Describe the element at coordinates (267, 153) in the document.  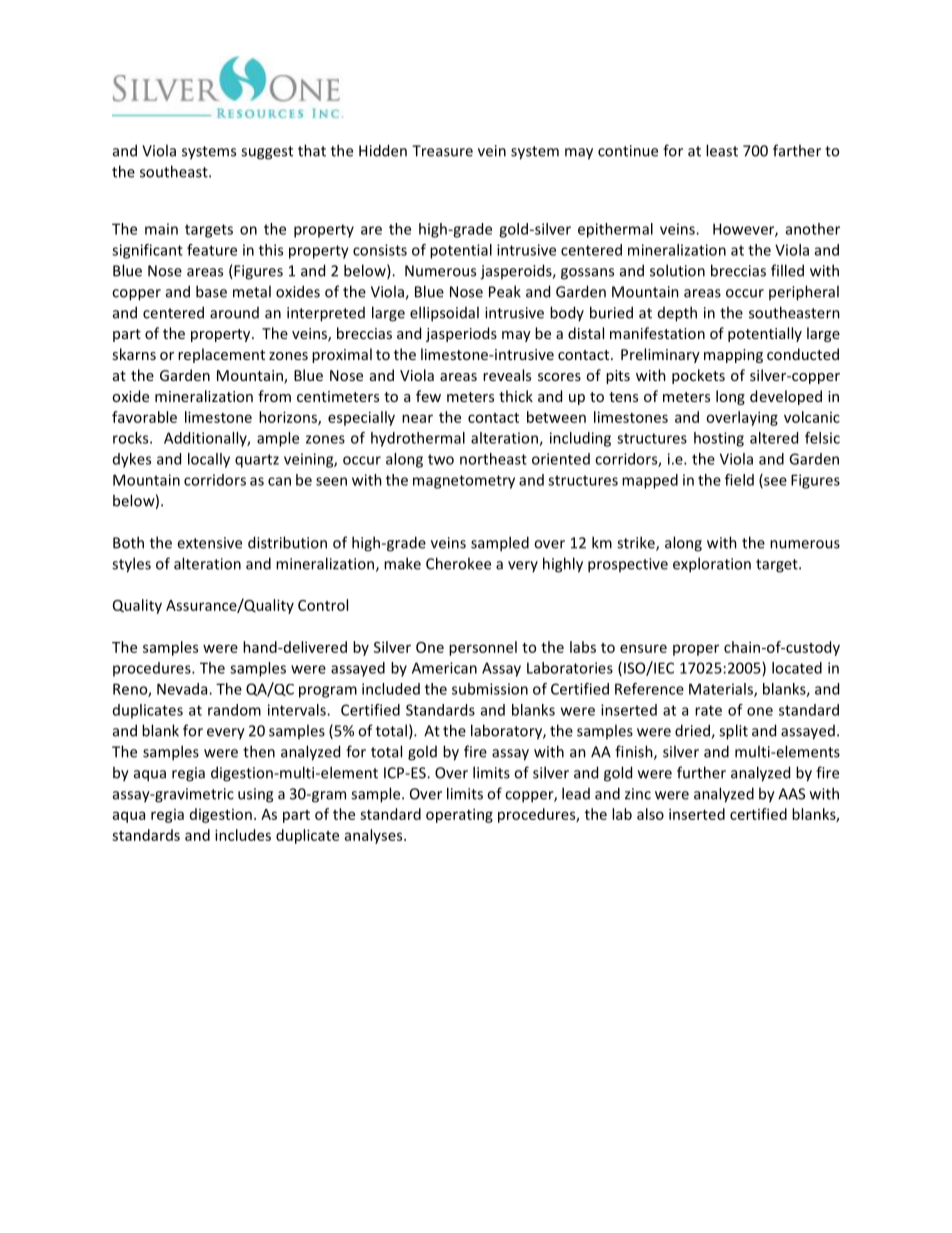
I see `suggest` at that location.
